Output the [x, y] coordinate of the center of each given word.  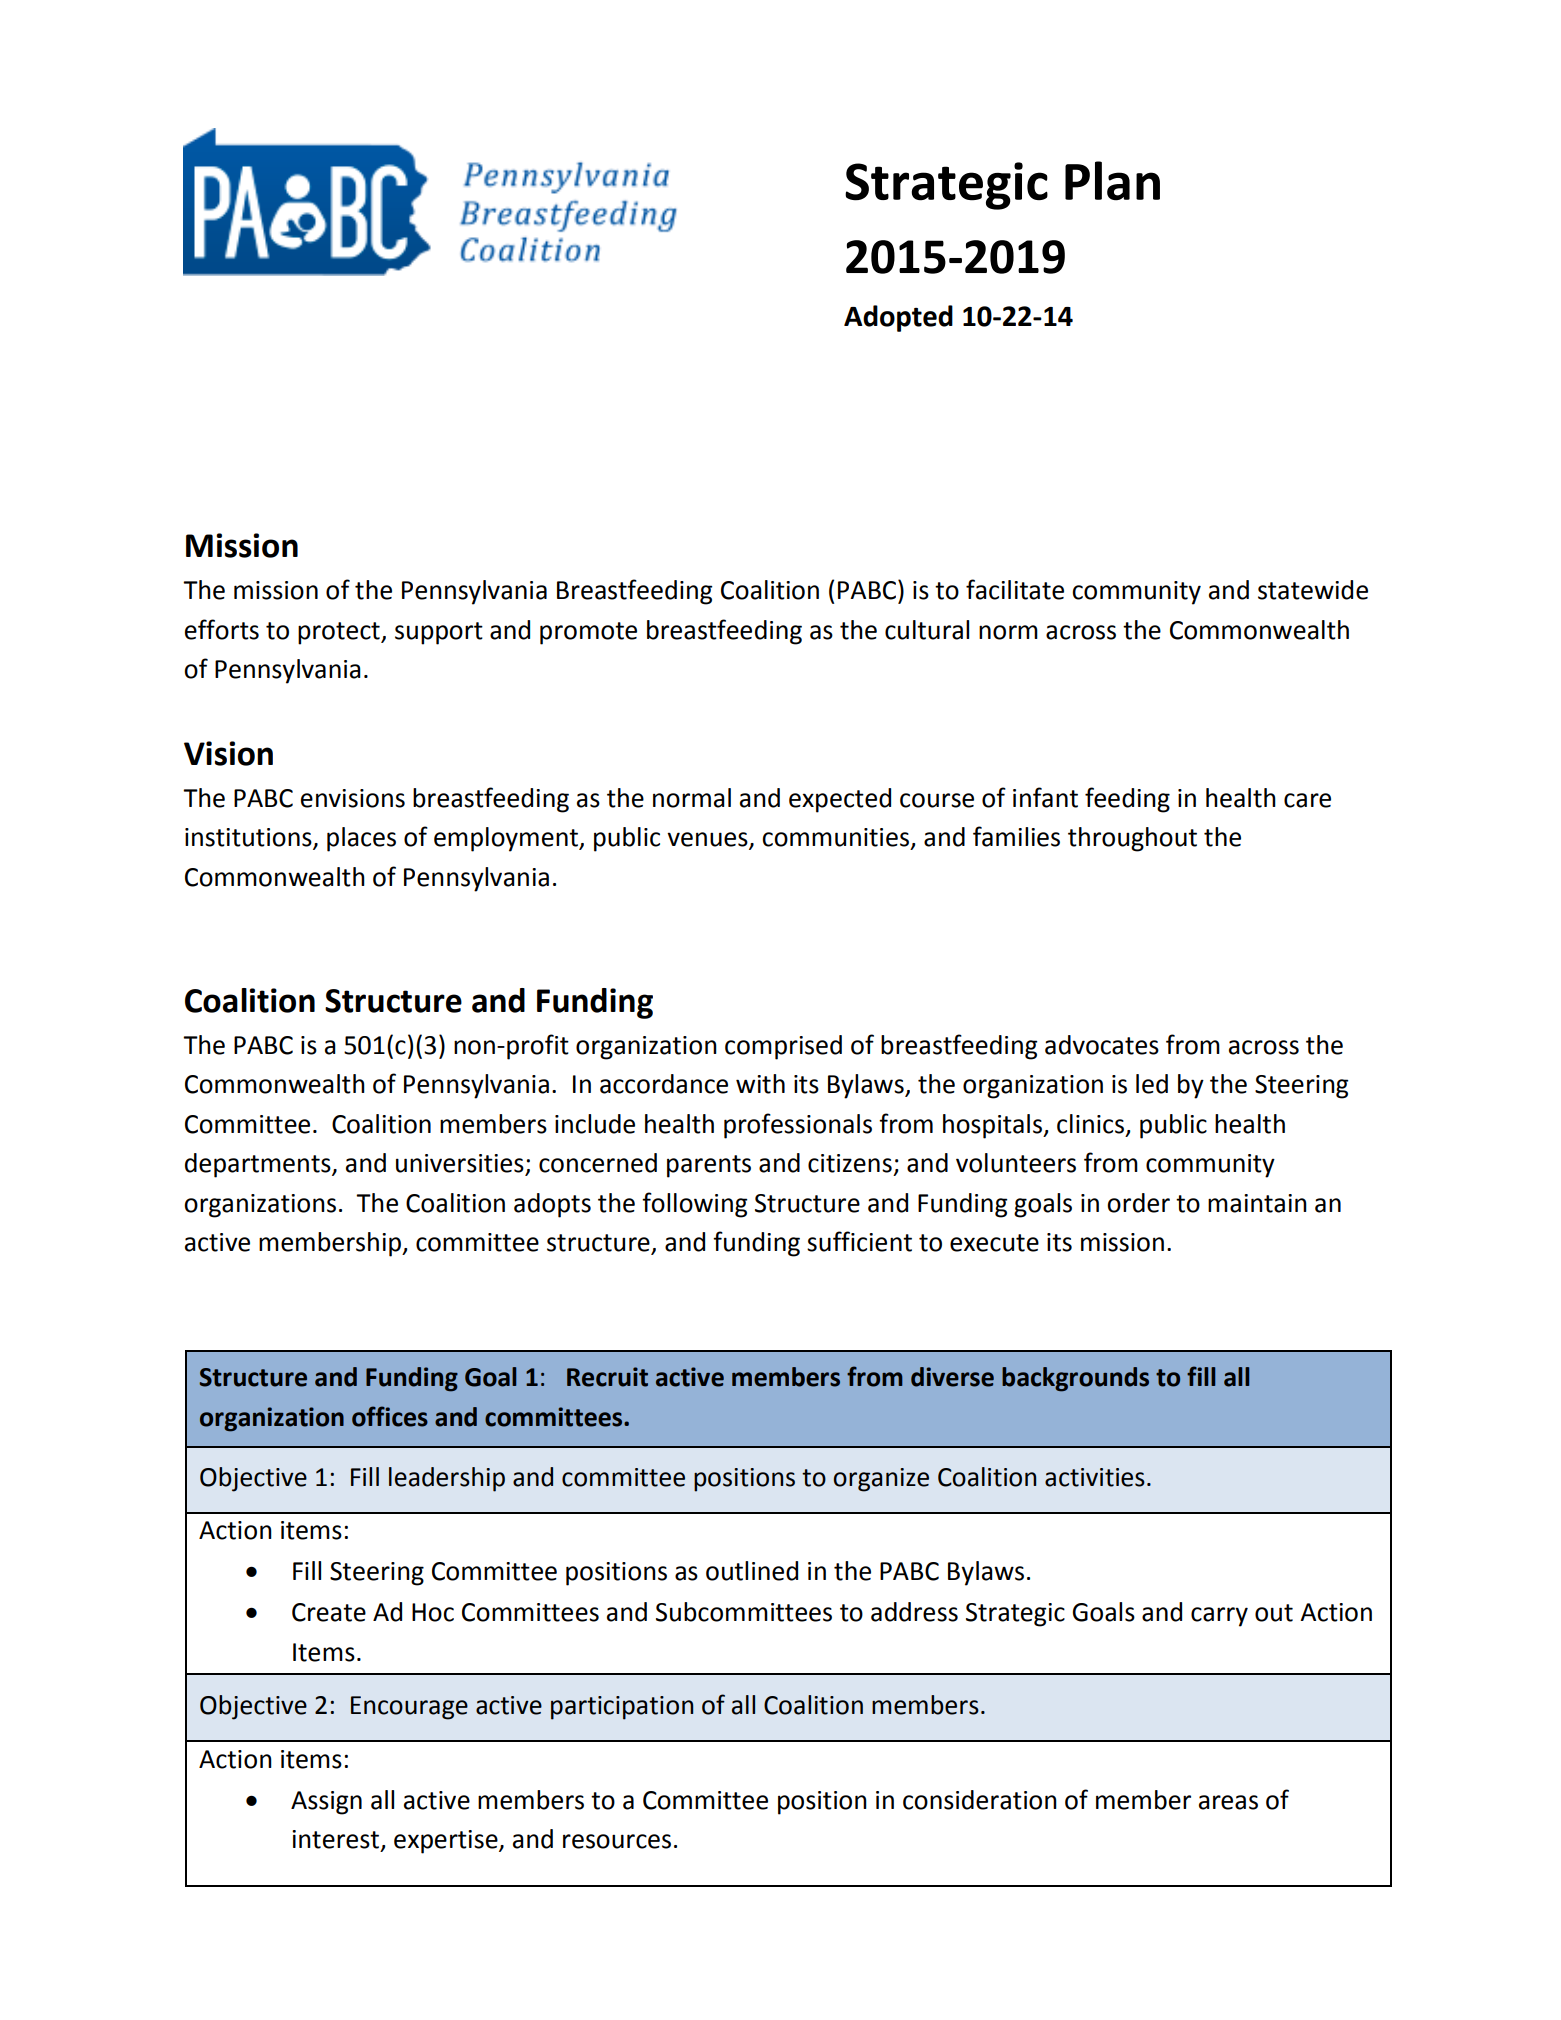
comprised [783, 1047]
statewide [1313, 590]
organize [881, 1480]
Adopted [898, 318]
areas [1228, 1802]
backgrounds [1075, 1379]
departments [259, 1165]
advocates [1102, 1045]
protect [340, 633]
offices [390, 1416]
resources [617, 1841]
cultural [927, 630]
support [439, 633]
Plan [1112, 181]
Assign [326, 1803]
